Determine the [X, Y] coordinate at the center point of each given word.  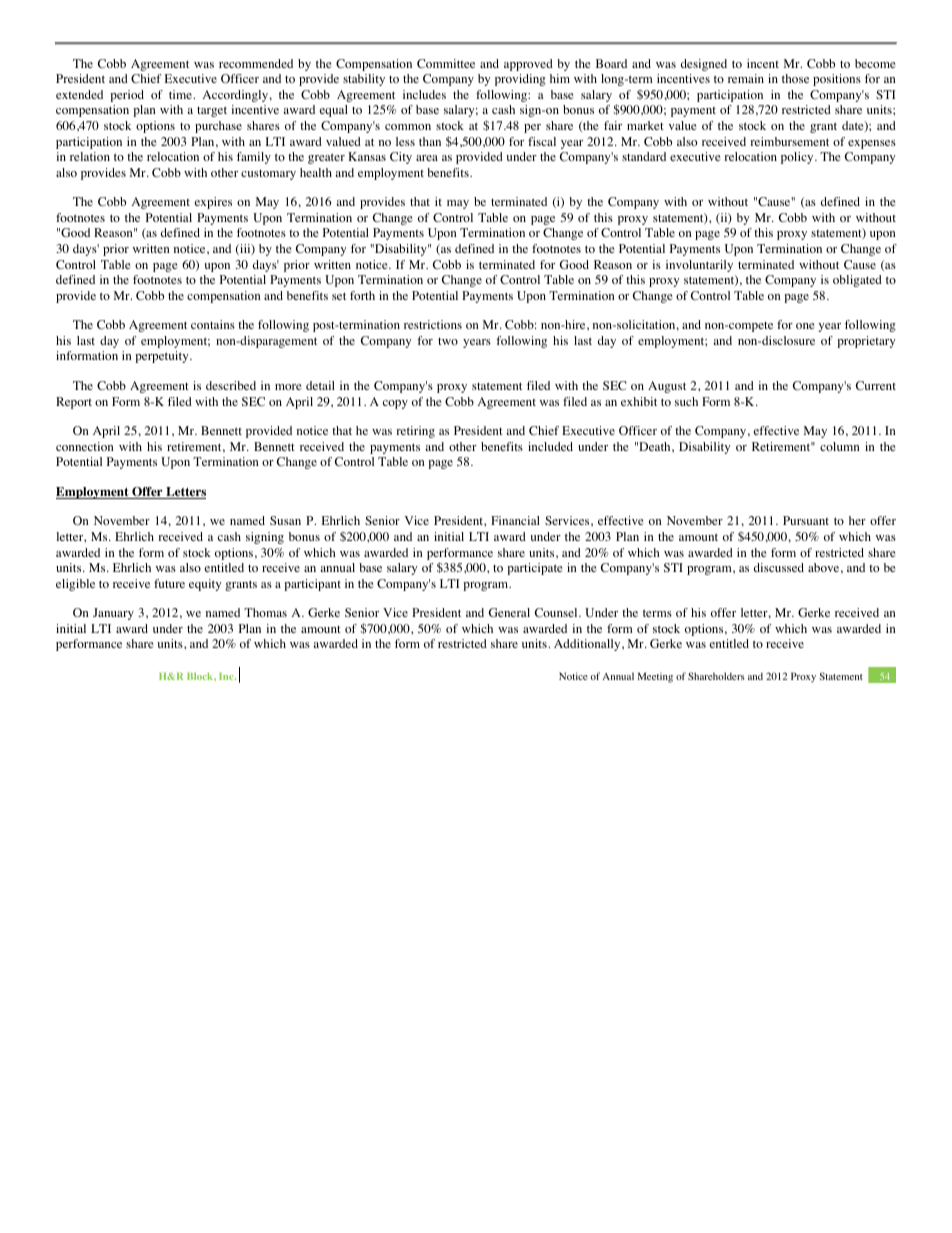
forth [362, 295]
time [181, 94]
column [840, 446]
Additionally [588, 645]
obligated [857, 281]
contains [213, 324]
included [550, 446]
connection [85, 446]
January [113, 614]
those [795, 78]
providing [520, 80]
